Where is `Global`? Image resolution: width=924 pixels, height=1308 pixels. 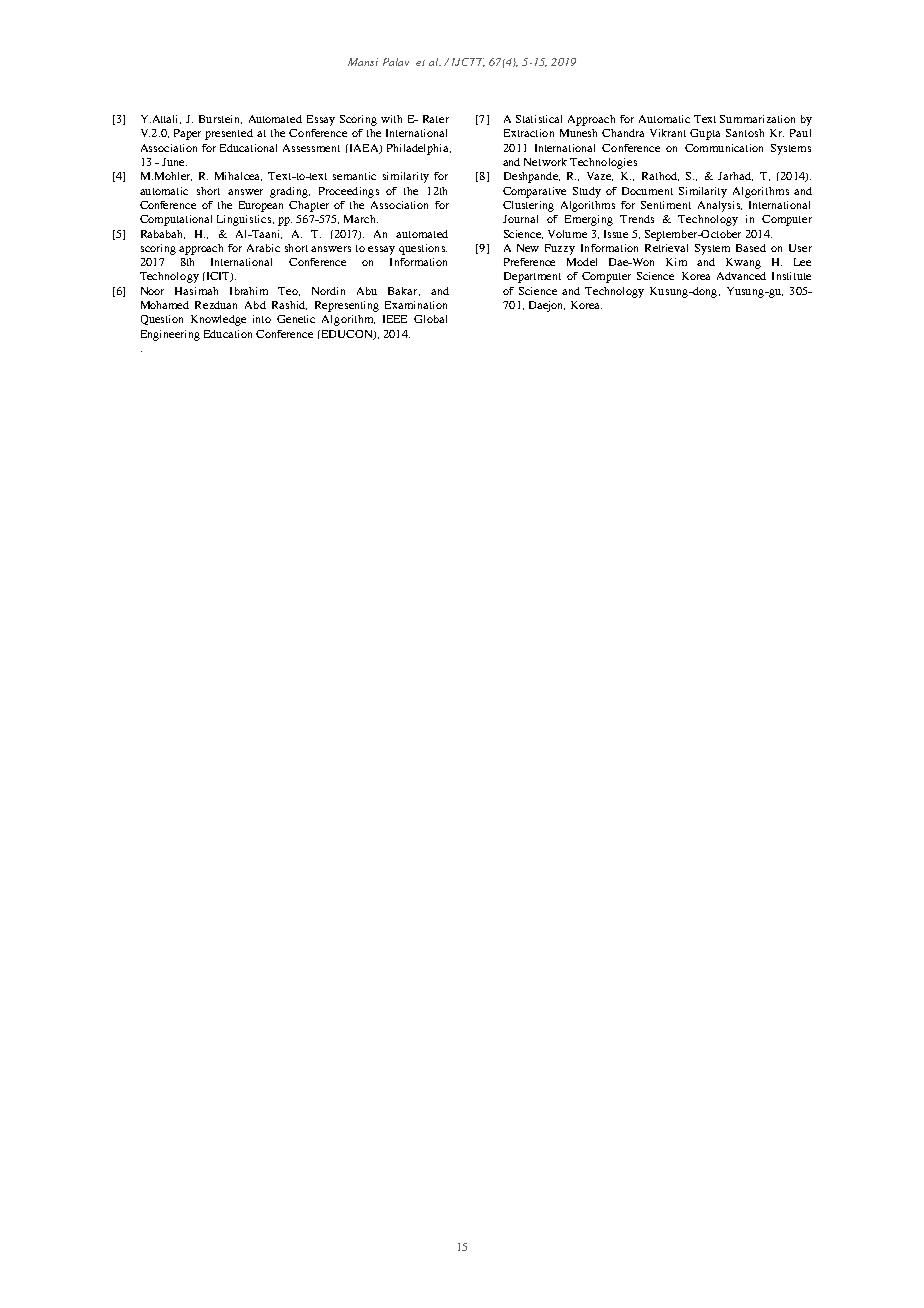
Global is located at coordinates (430, 319).
